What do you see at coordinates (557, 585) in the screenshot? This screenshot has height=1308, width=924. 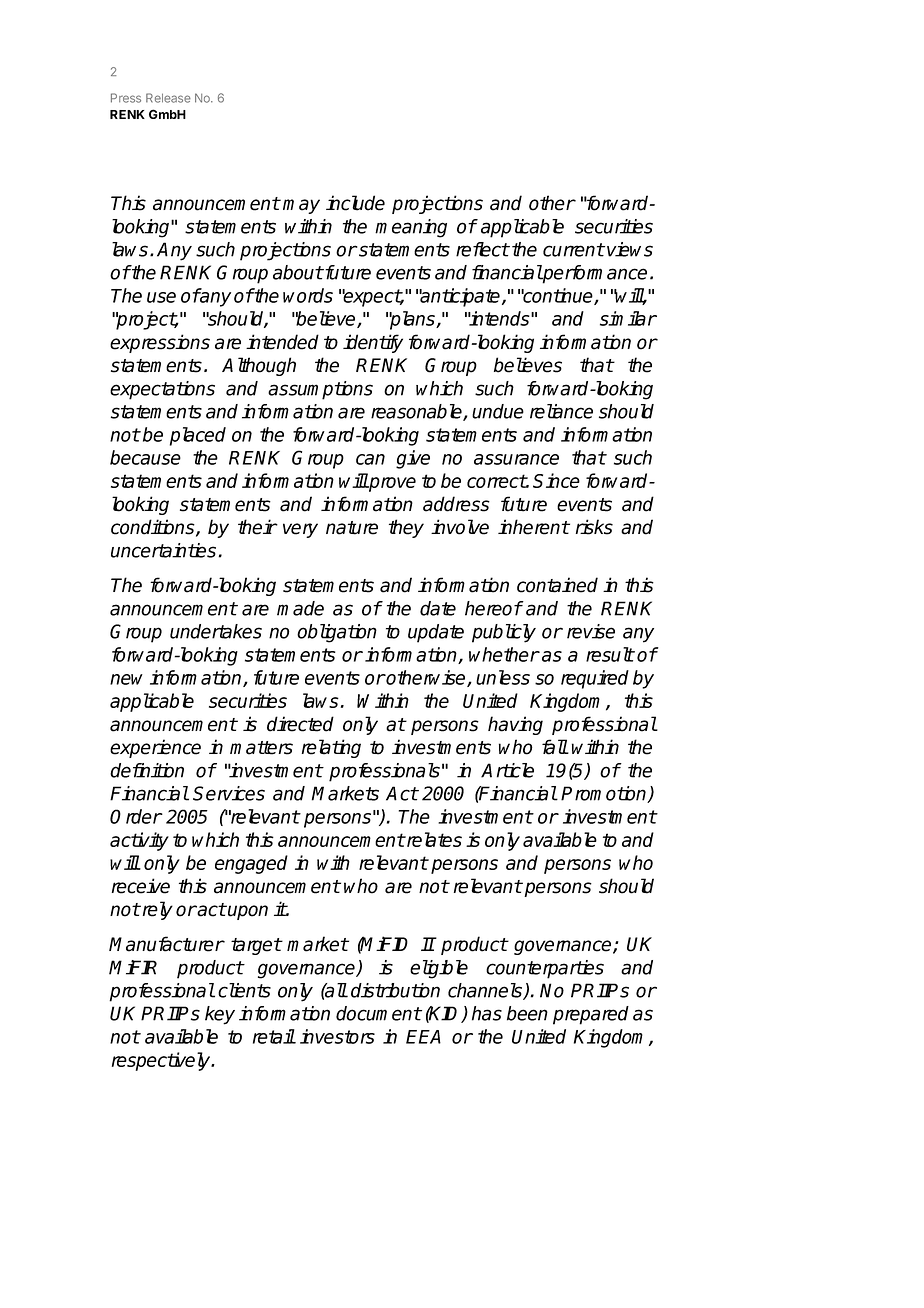 I see `contained` at bounding box center [557, 585].
